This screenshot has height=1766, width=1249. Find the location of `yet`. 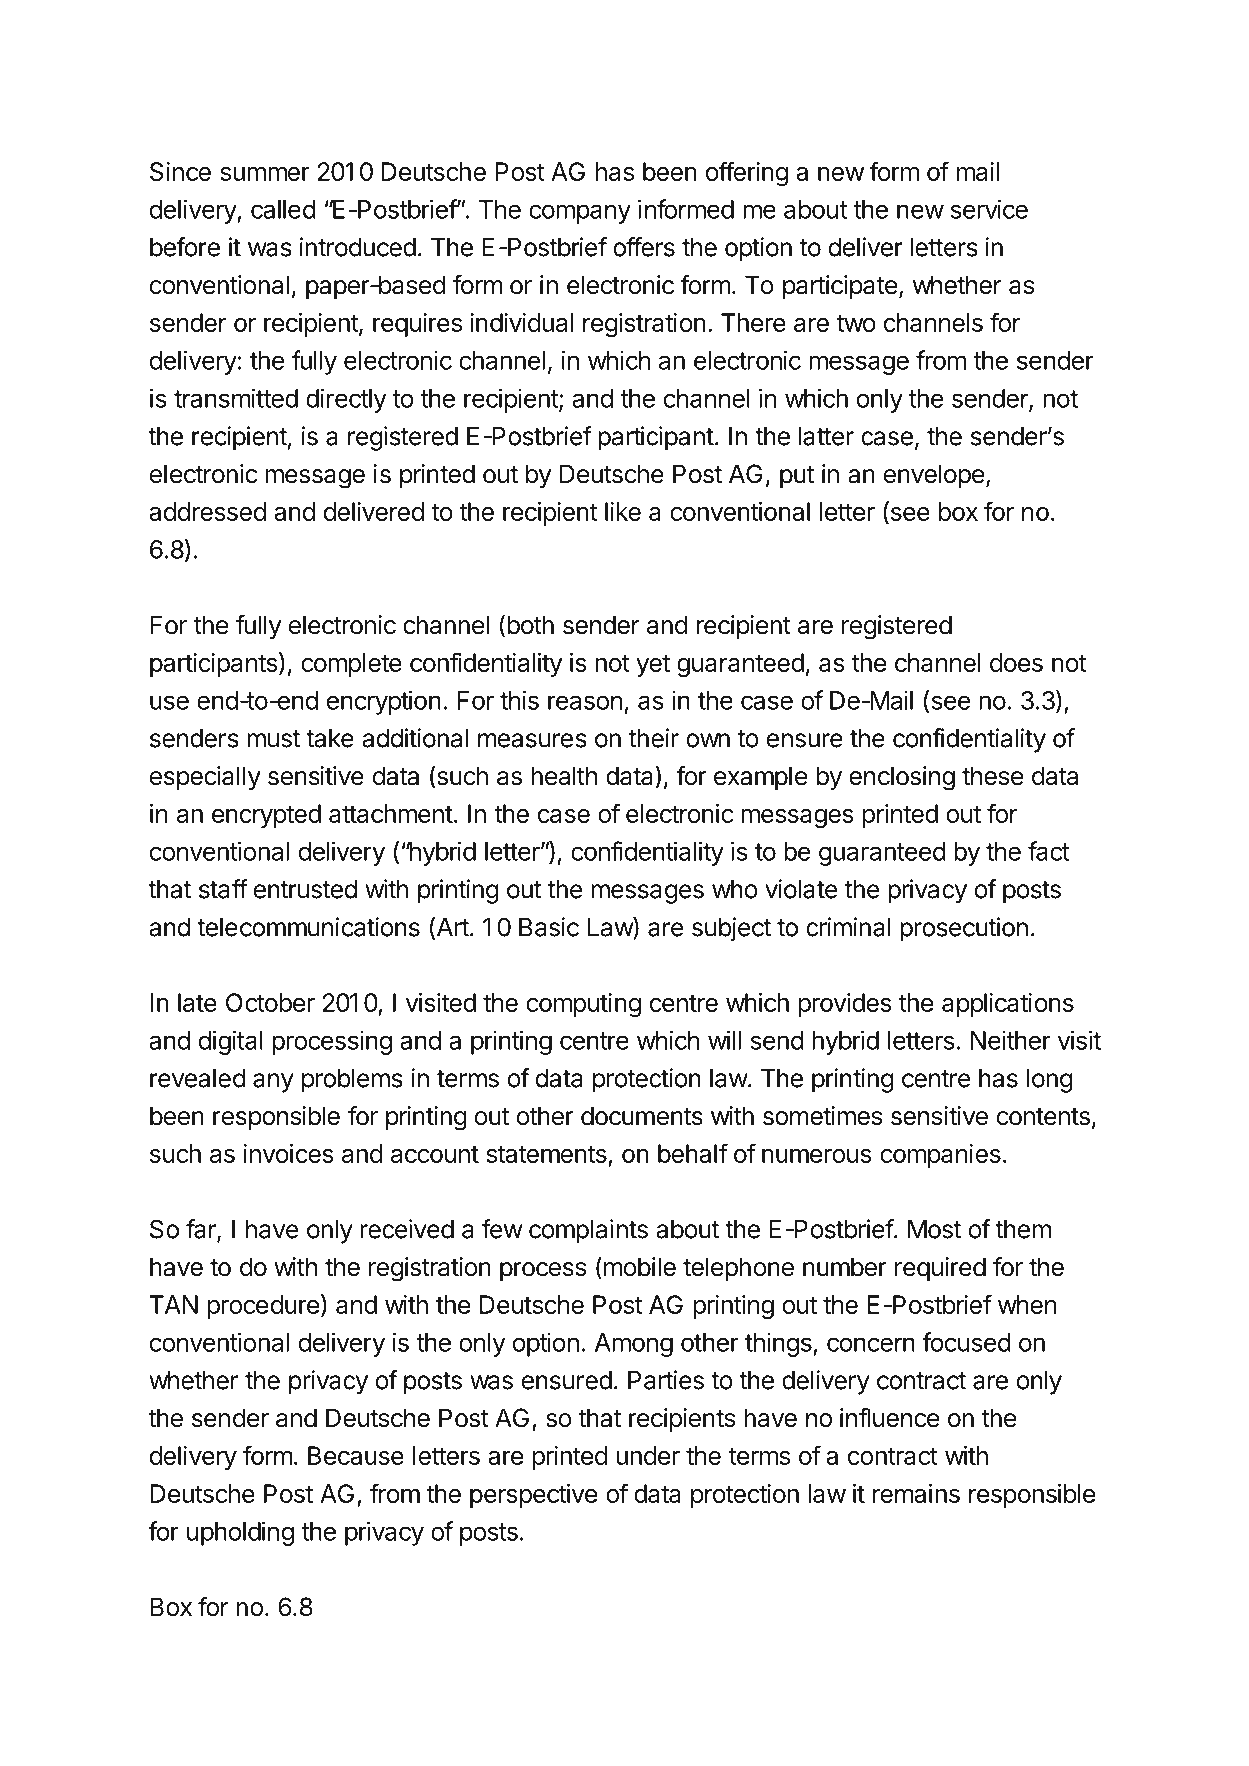

yet is located at coordinates (653, 665).
